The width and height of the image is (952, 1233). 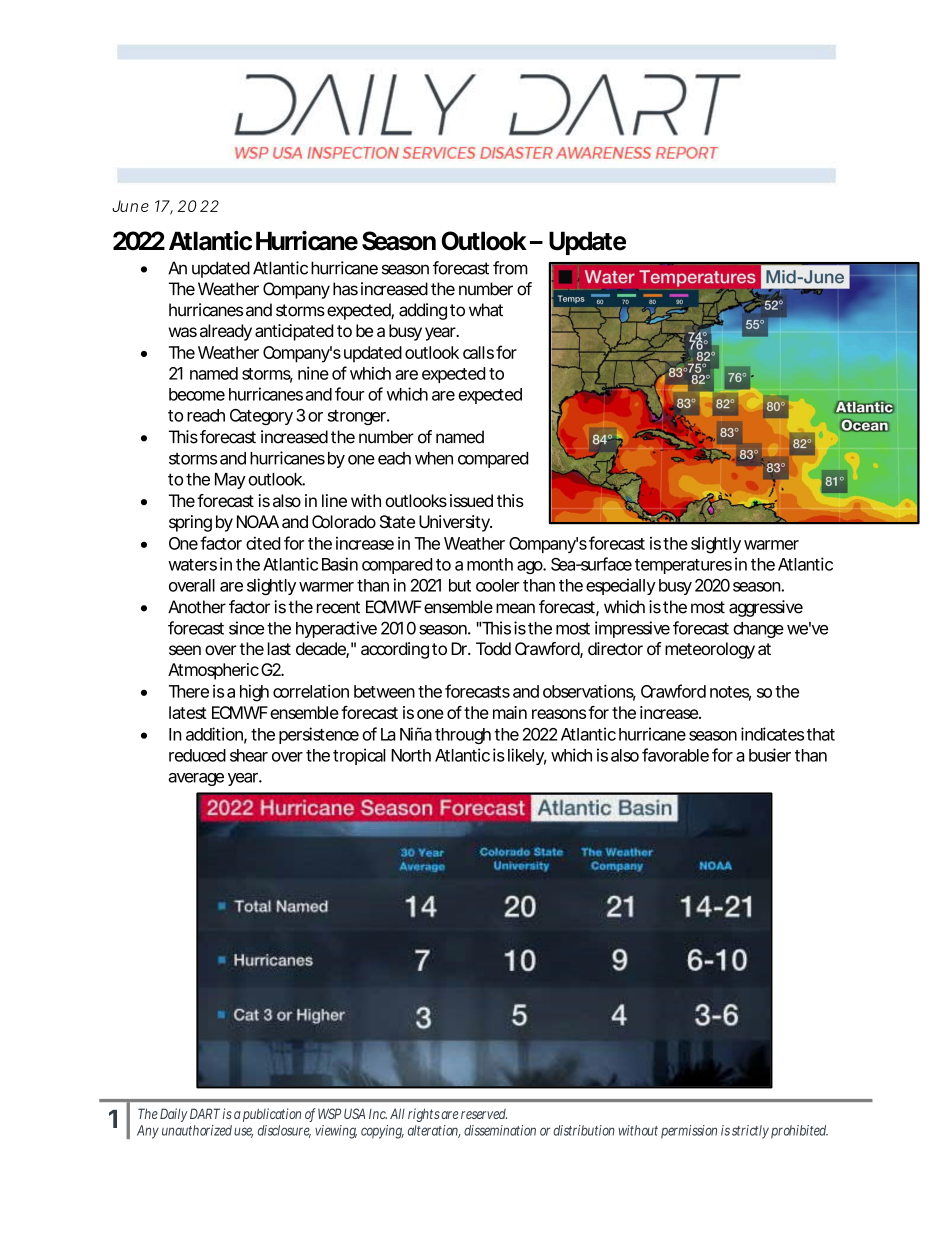 What do you see at coordinates (205, 1113) in the image?
I see `DART` at bounding box center [205, 1113].
